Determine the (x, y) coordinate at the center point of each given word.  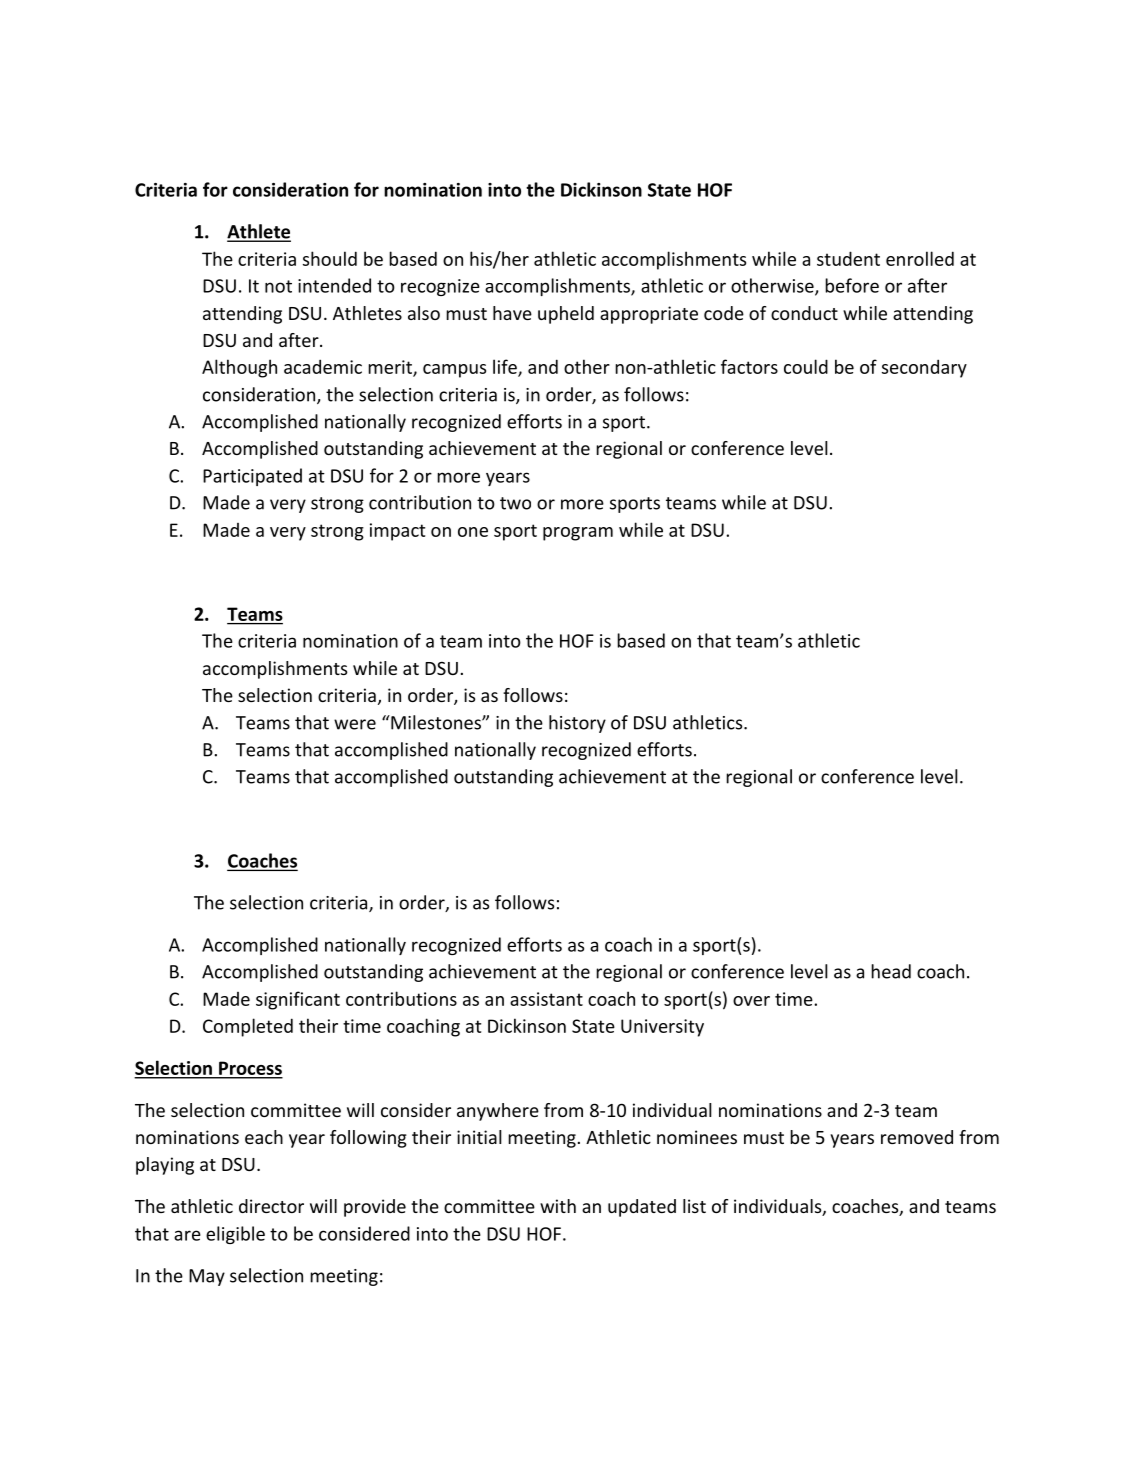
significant (298, 1000)
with (558, 1206)
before (852, 285)
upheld (566, 315)
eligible (235, 1235)
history (577, 724)
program (578, 534)
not (278, 286)
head (891, 971)
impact (397, 532)
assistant (546, 999)
